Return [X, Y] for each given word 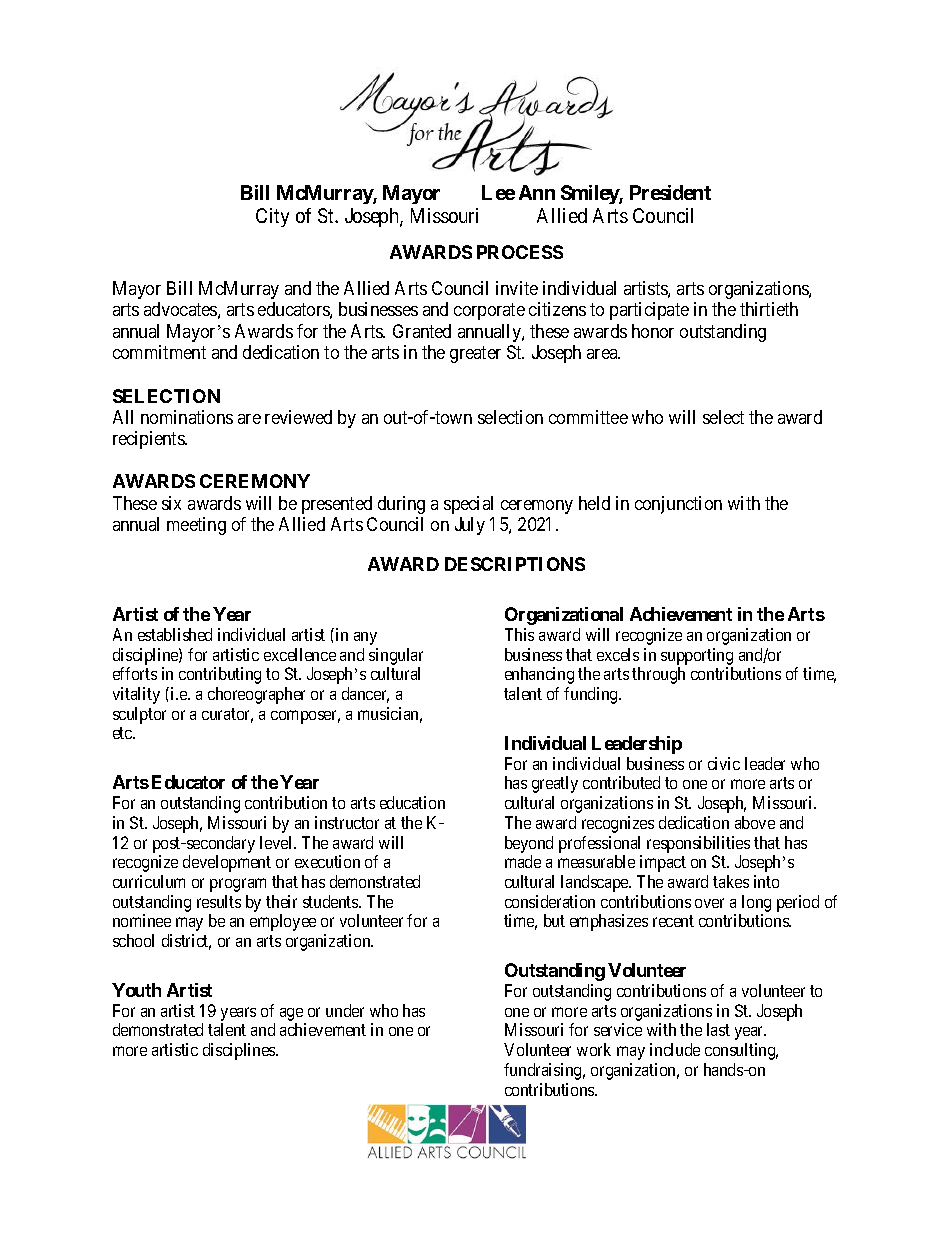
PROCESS [520, 252]
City [272, 217]
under [345, 1010]
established [175, 634]
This [519, 634]
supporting [697, 656]
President [670, 192]
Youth [136, 990]
